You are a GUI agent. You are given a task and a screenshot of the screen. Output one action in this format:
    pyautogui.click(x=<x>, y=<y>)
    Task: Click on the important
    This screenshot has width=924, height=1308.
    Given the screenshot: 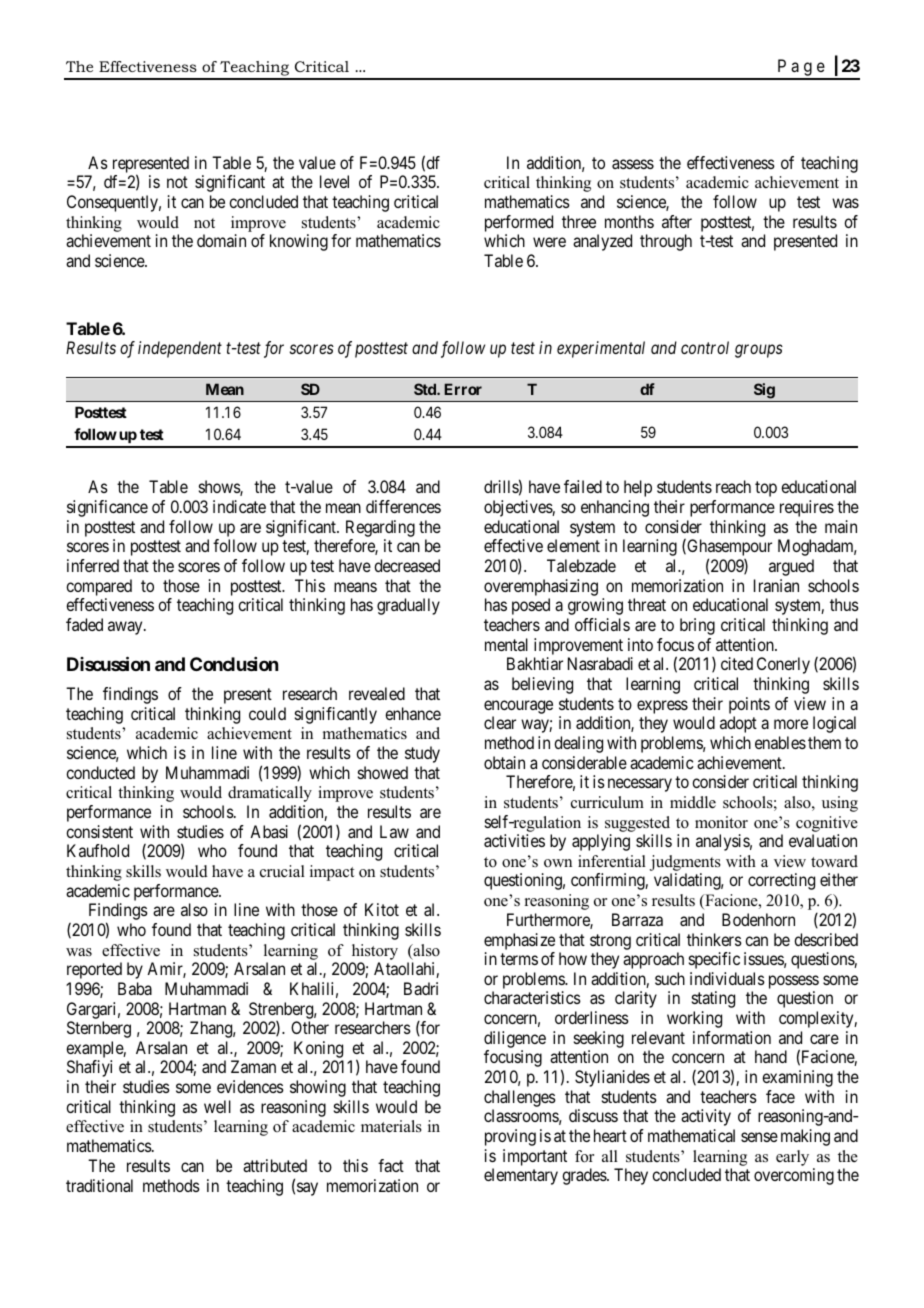 What is the action you would take?
    pyautogui.click(x=535, y=1157)
